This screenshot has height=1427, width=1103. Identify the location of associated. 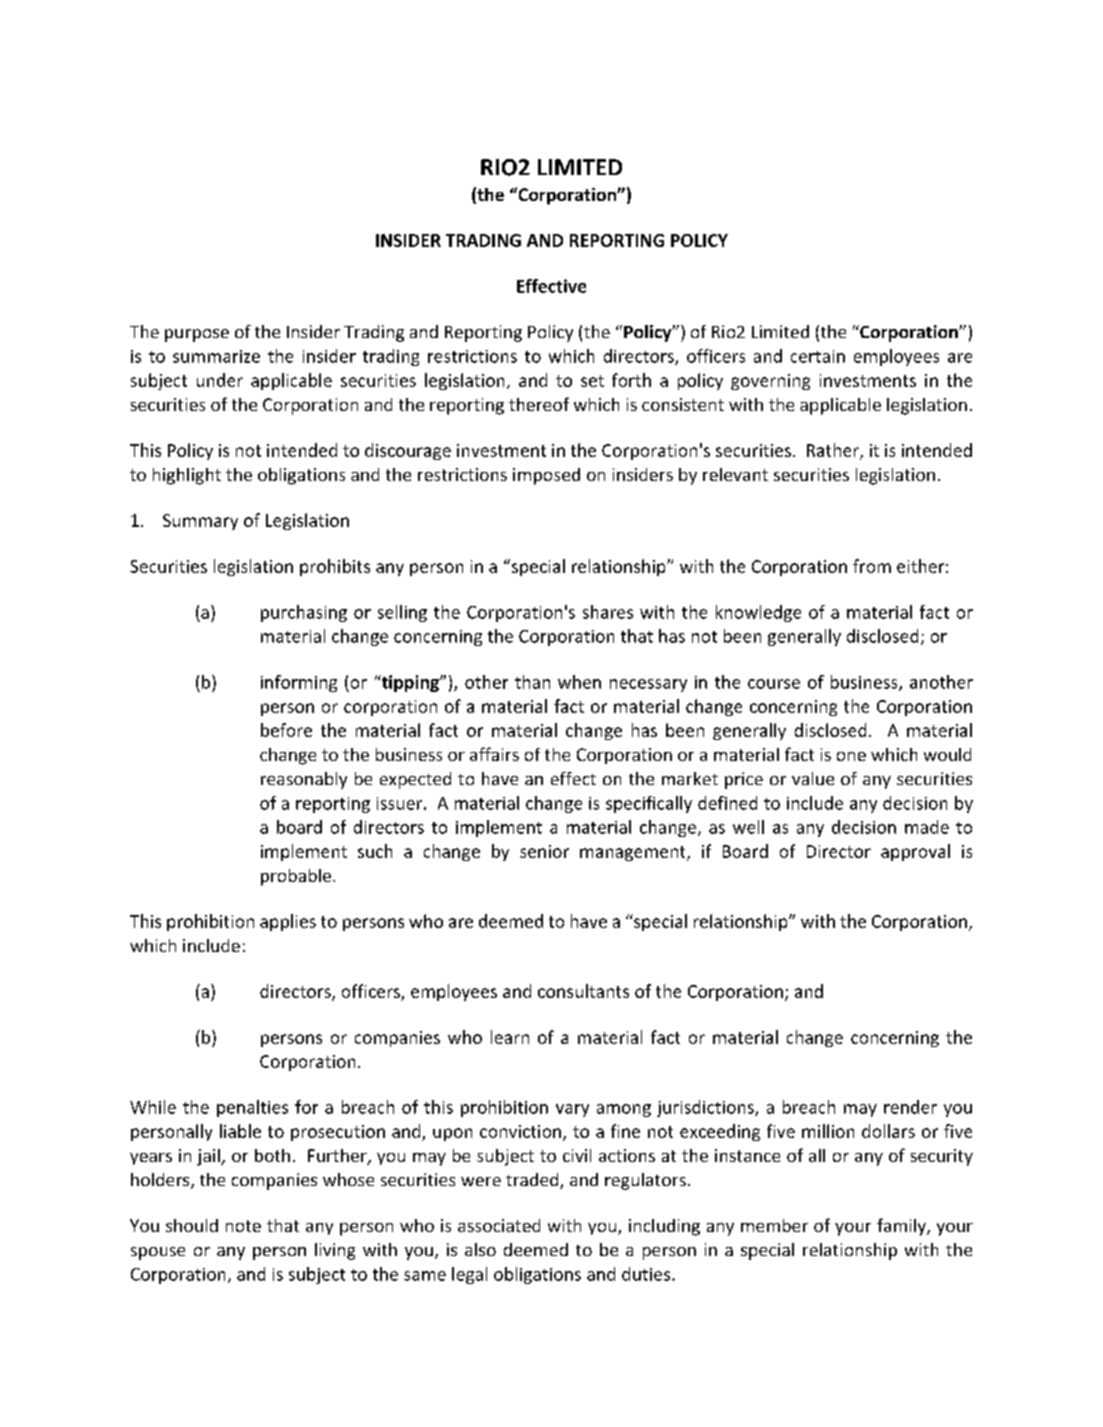
(499, 1225).
